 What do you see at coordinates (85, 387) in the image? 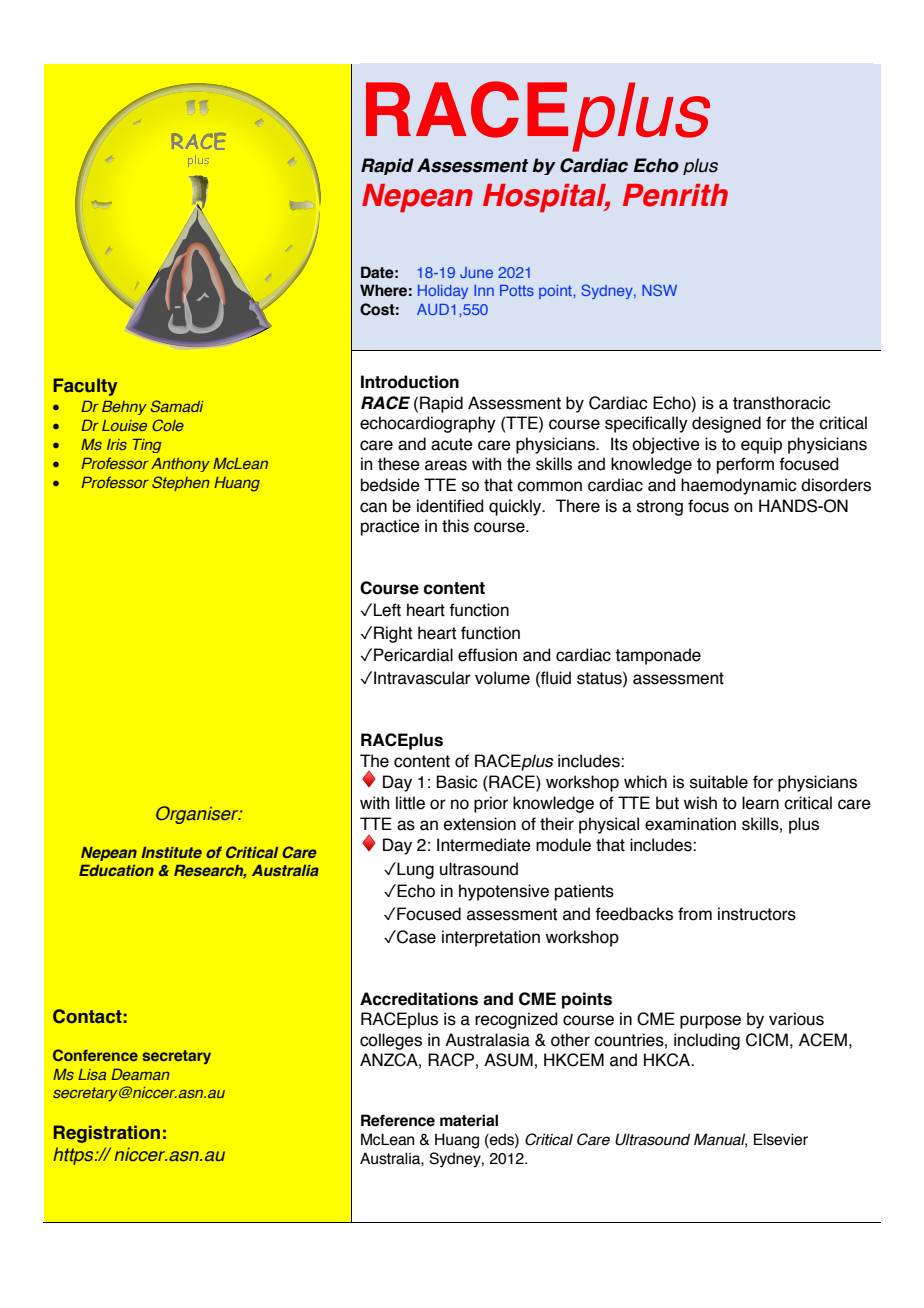
I see `Faculty` at bounding box center [85, 387].
